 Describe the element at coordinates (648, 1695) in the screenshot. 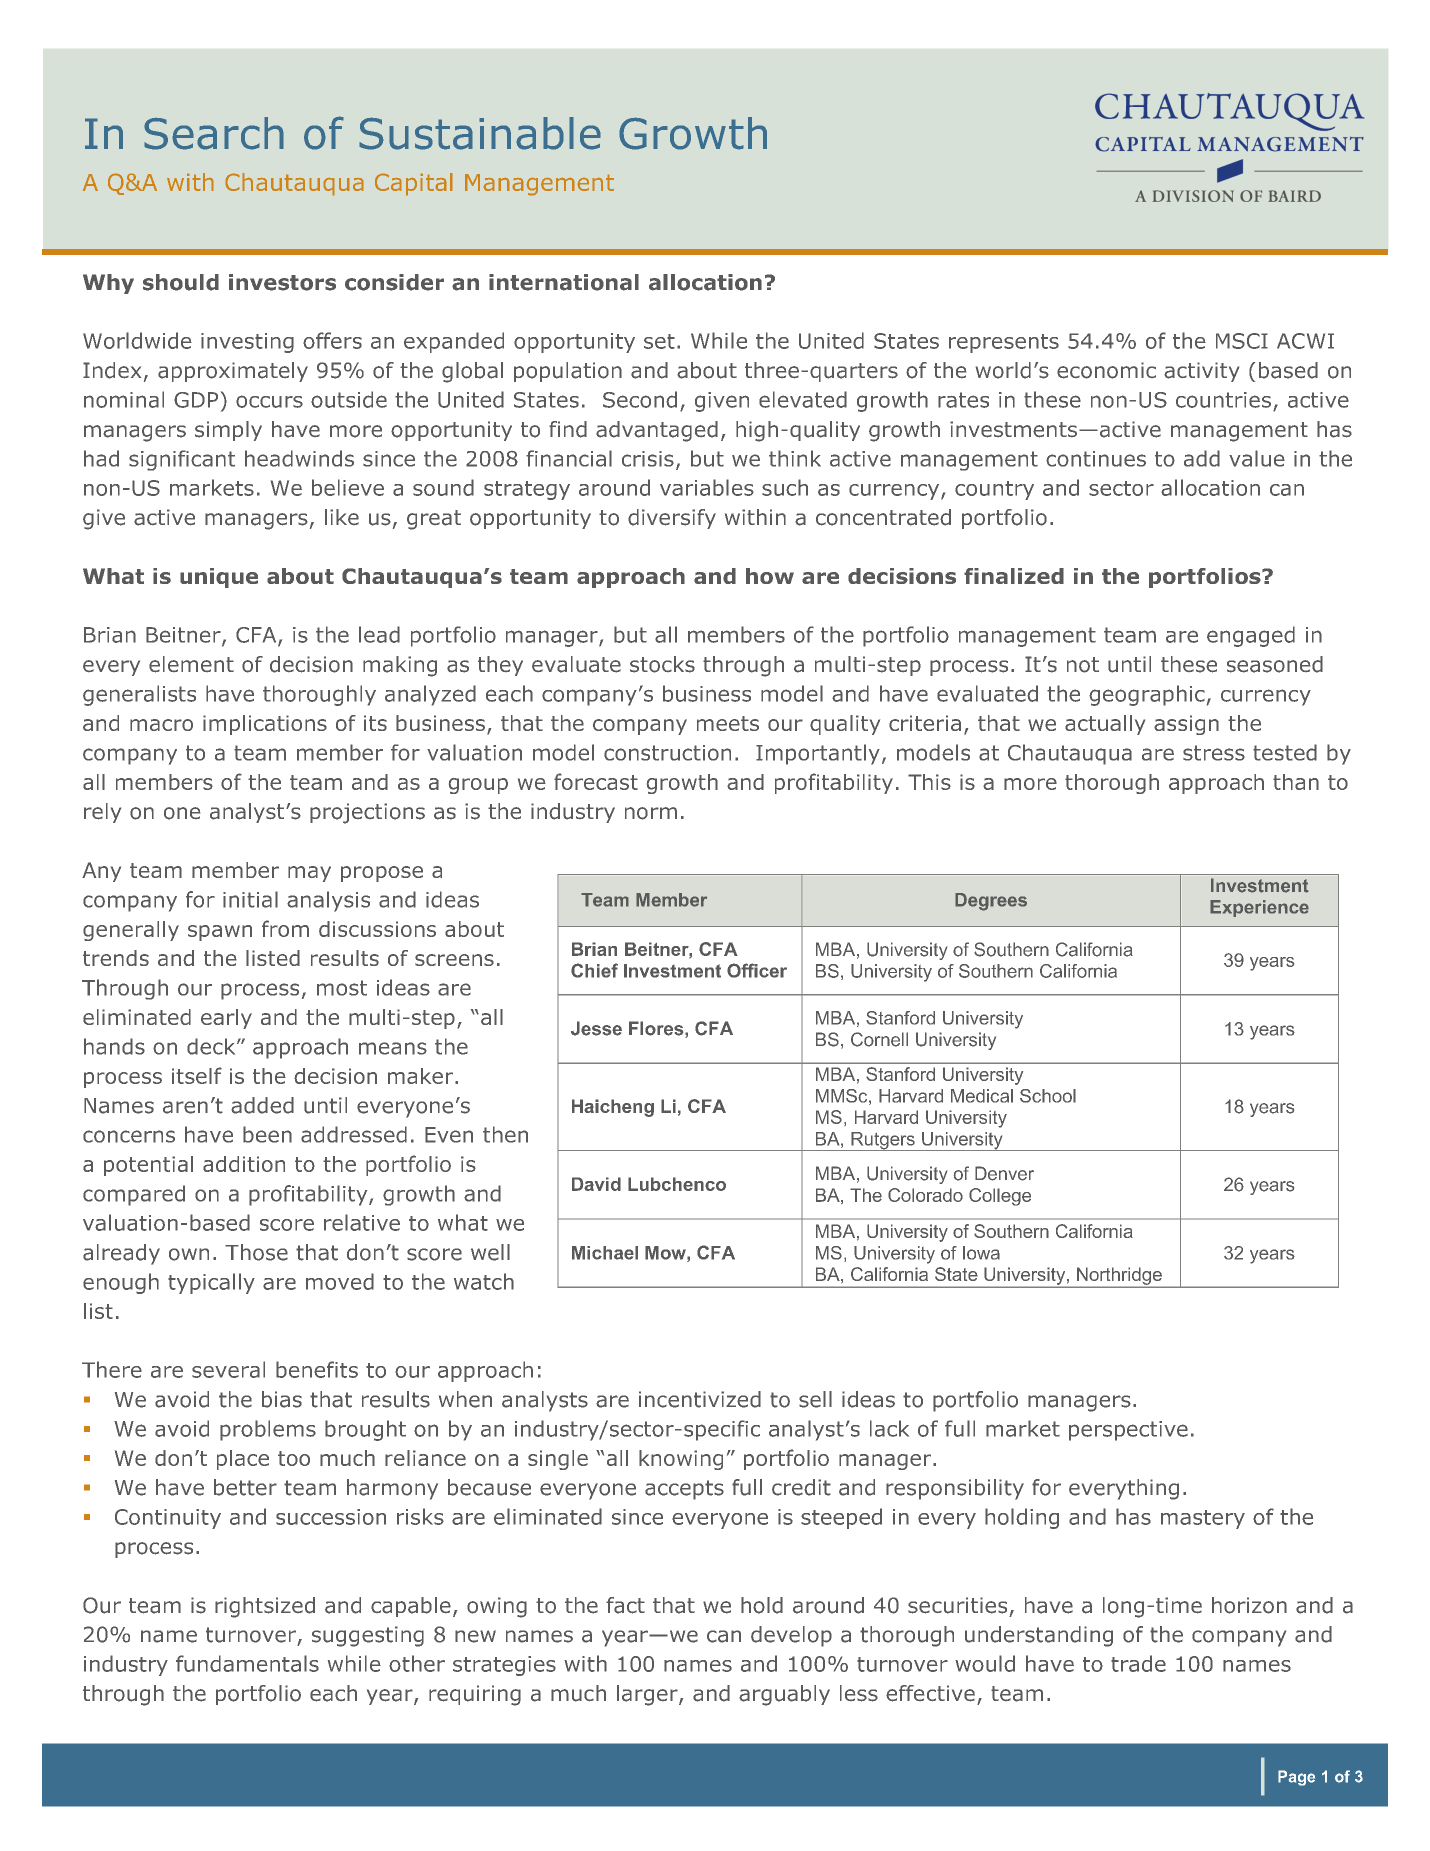

I see `larger` at that location.
